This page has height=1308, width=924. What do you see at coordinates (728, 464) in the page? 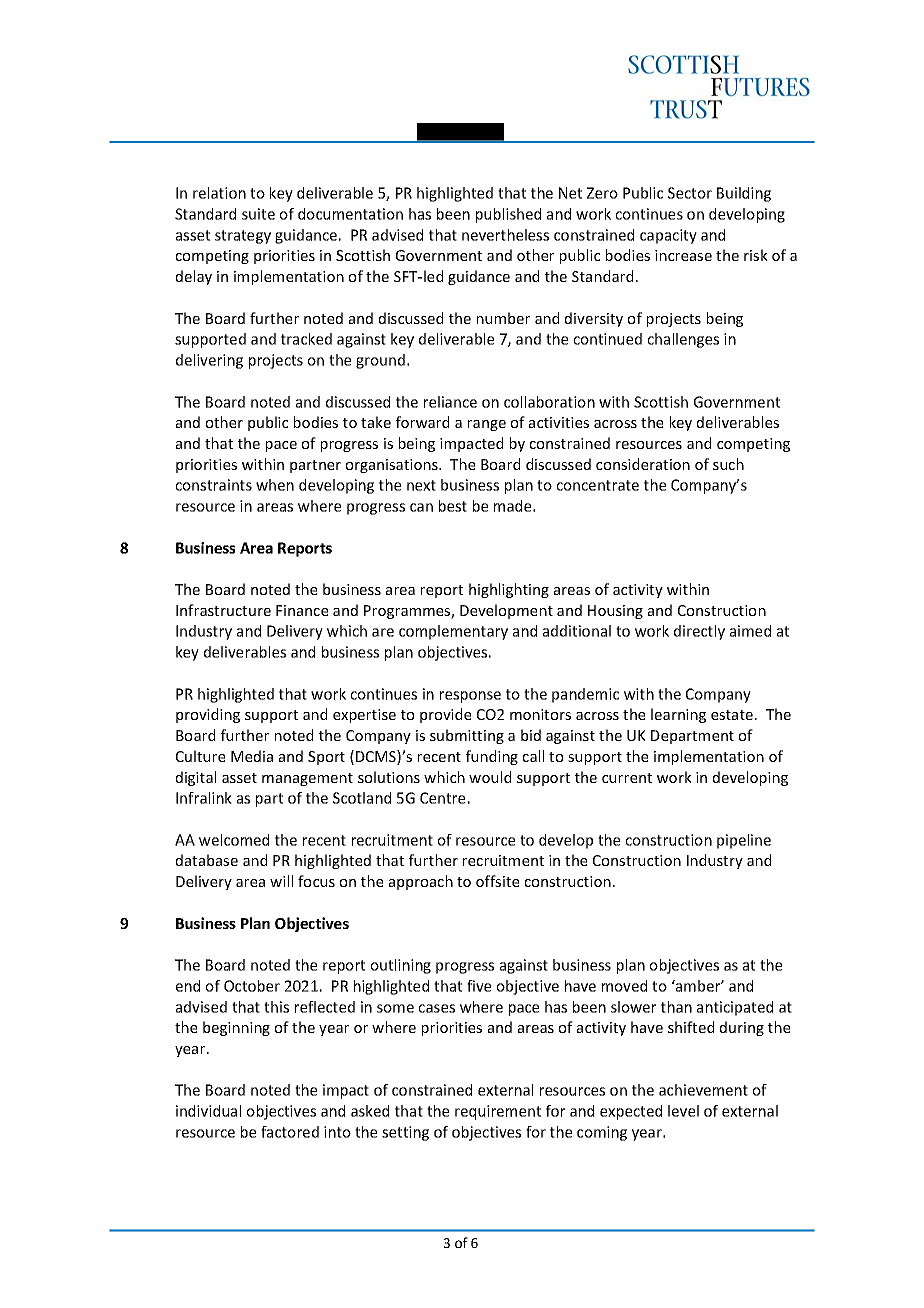
I see `such` at bounding box center [728, 464].
